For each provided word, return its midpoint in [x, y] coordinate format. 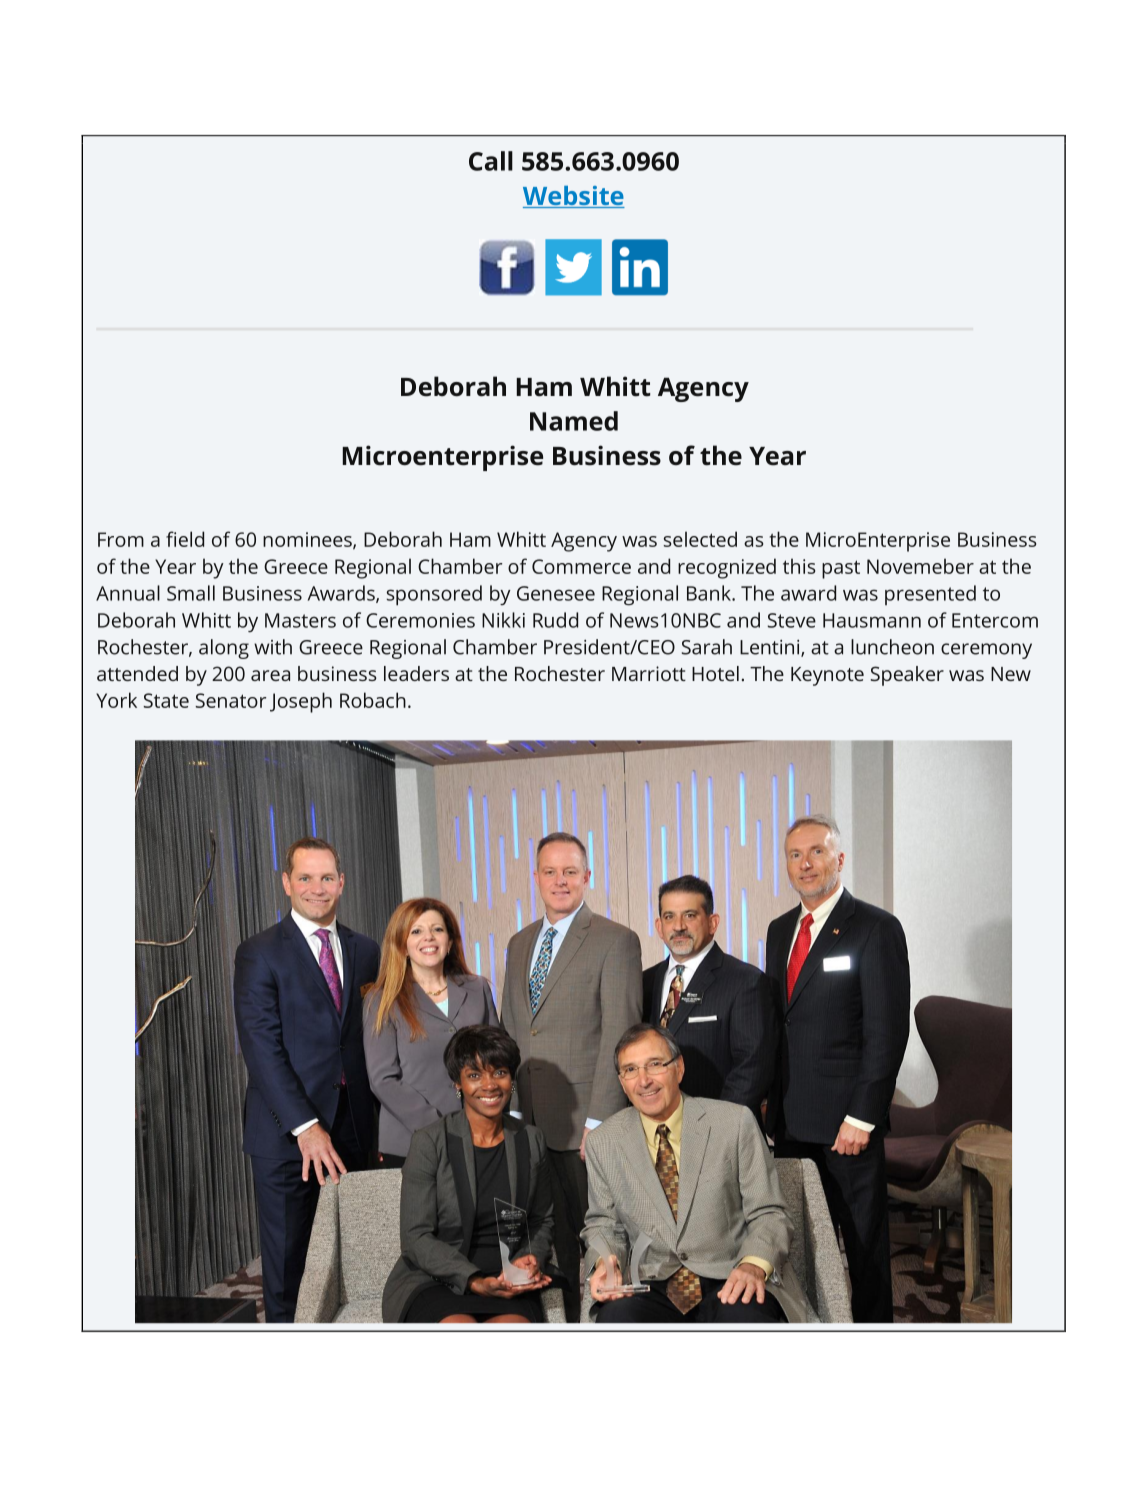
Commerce [581, 566]
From [121, 539]
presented [930, 595]
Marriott [649, 673]
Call [491, 161]
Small [191, 593]
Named [574, 421]
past [841, 569]
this [799, 566]
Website [574, 197]
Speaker [907, 676]
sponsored [434, 595]
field [185, 539]
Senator [230, 700]
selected [700, 539]
